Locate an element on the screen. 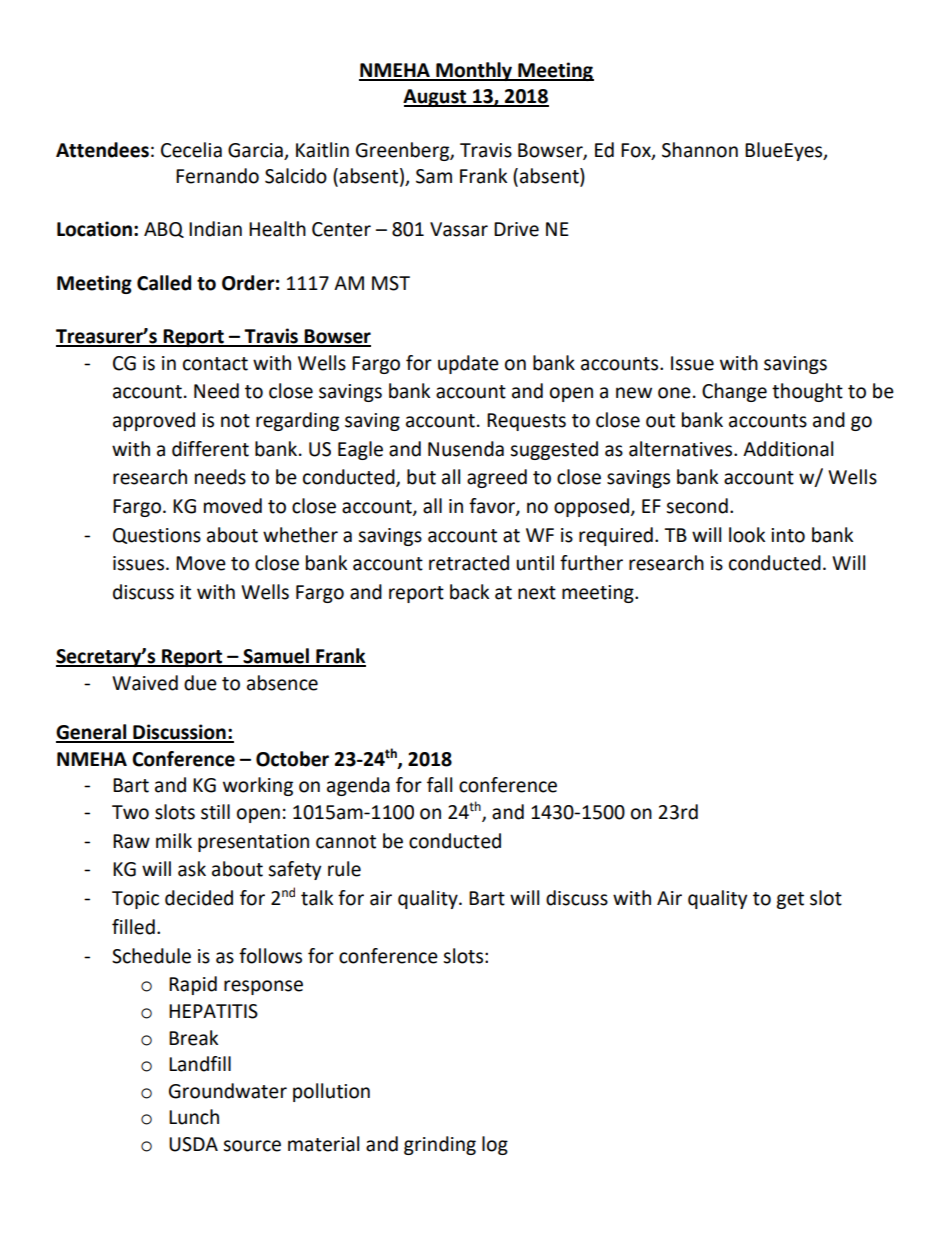 The image size is (952, 1233). grinding is located at coordinates (440, 1145).
